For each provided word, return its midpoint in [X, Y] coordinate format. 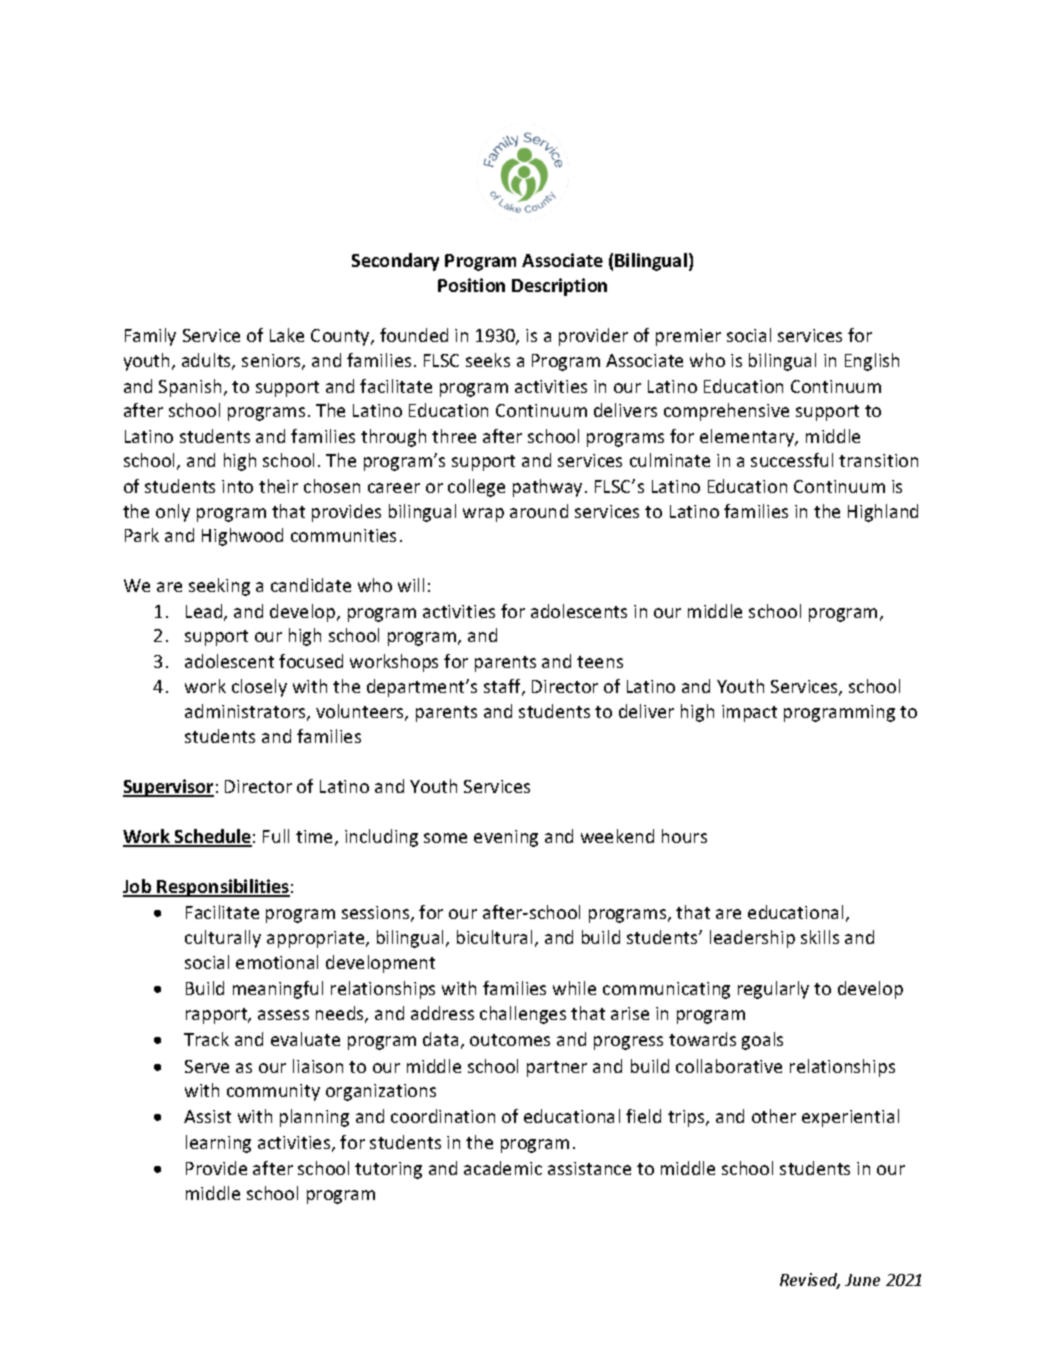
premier [688, 337]
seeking [219, 587]
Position [471, 285]
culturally [223, 939]
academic [503, 1168]
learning [218, 1144]
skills [820, 937]
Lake [287, 335]
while [574, 988]
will [411, 585]
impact [749, 713]
